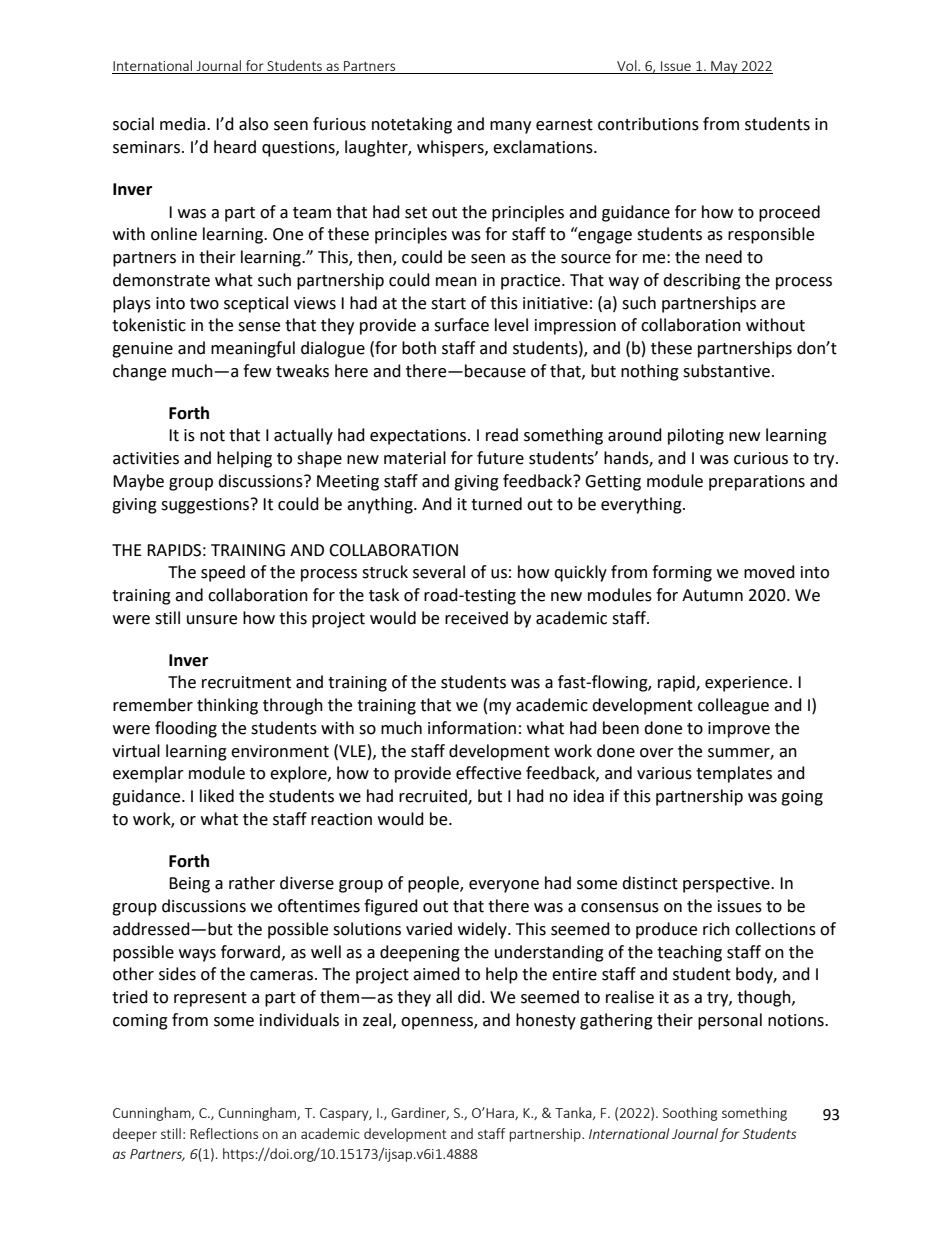  Describe the element at coordinates (184, 124) in the screenshot. I see `media` at that location.
